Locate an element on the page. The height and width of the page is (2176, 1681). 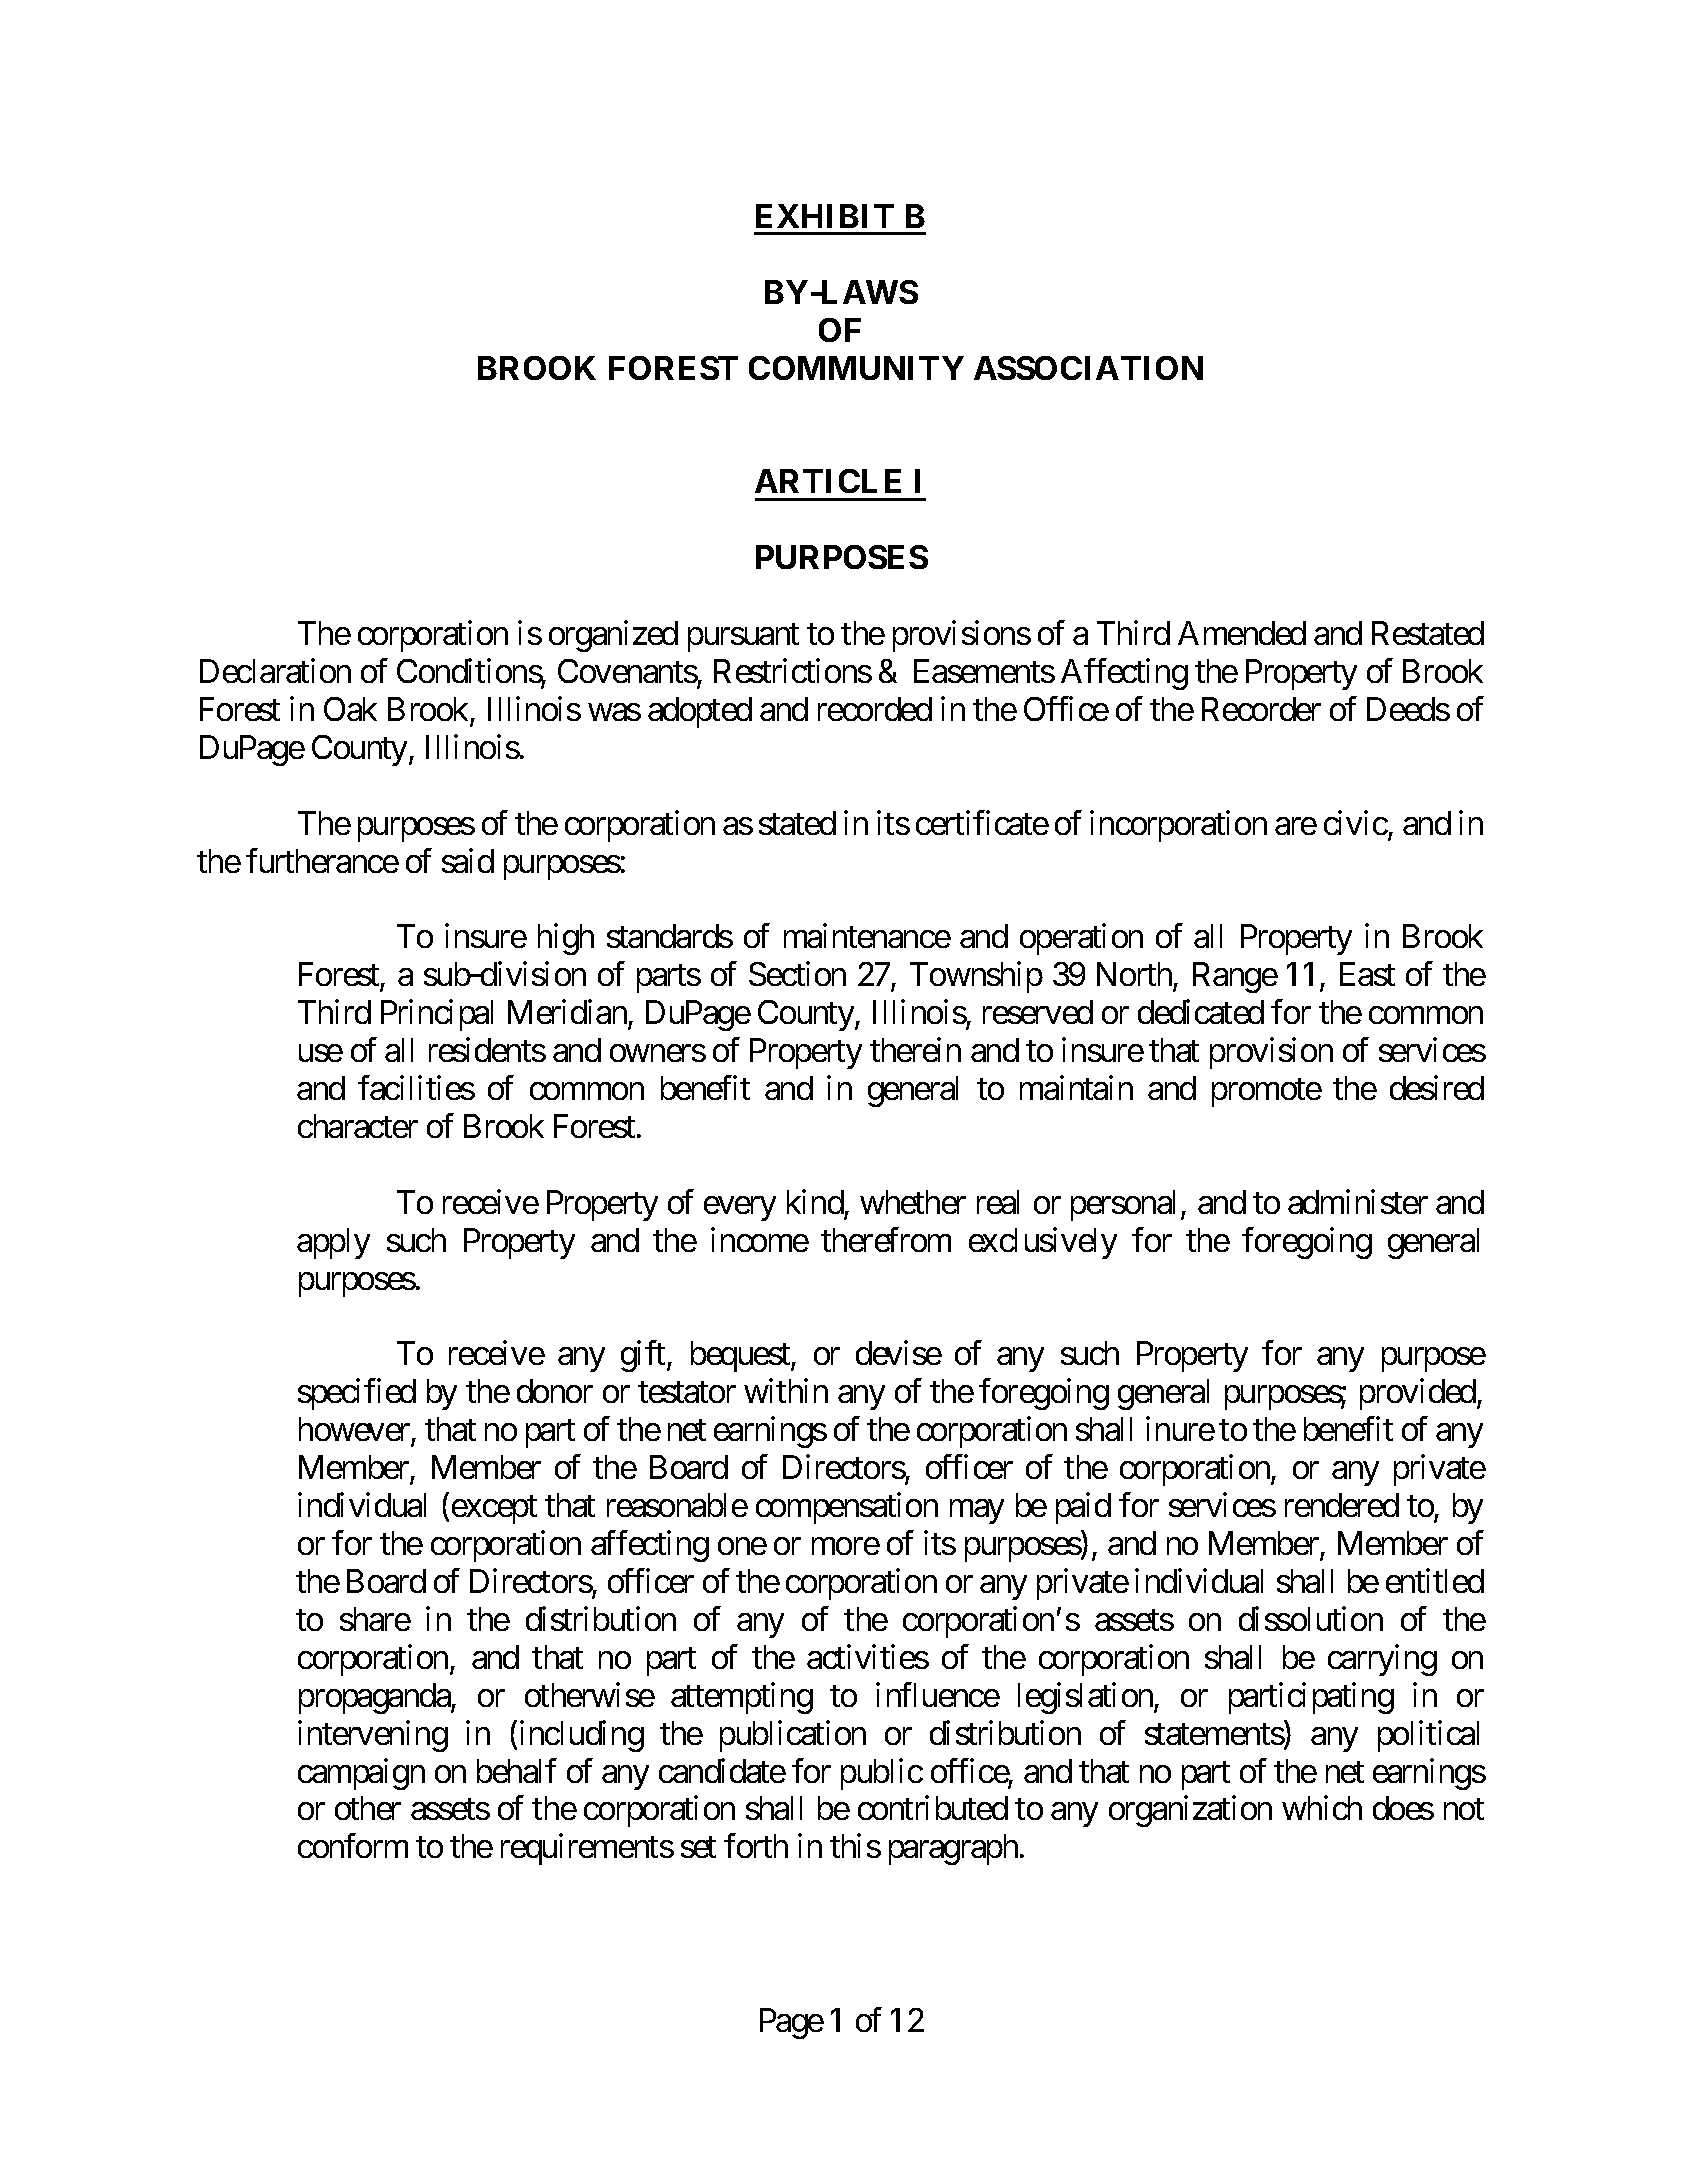
civic is located at coordinates (1356, 822).
